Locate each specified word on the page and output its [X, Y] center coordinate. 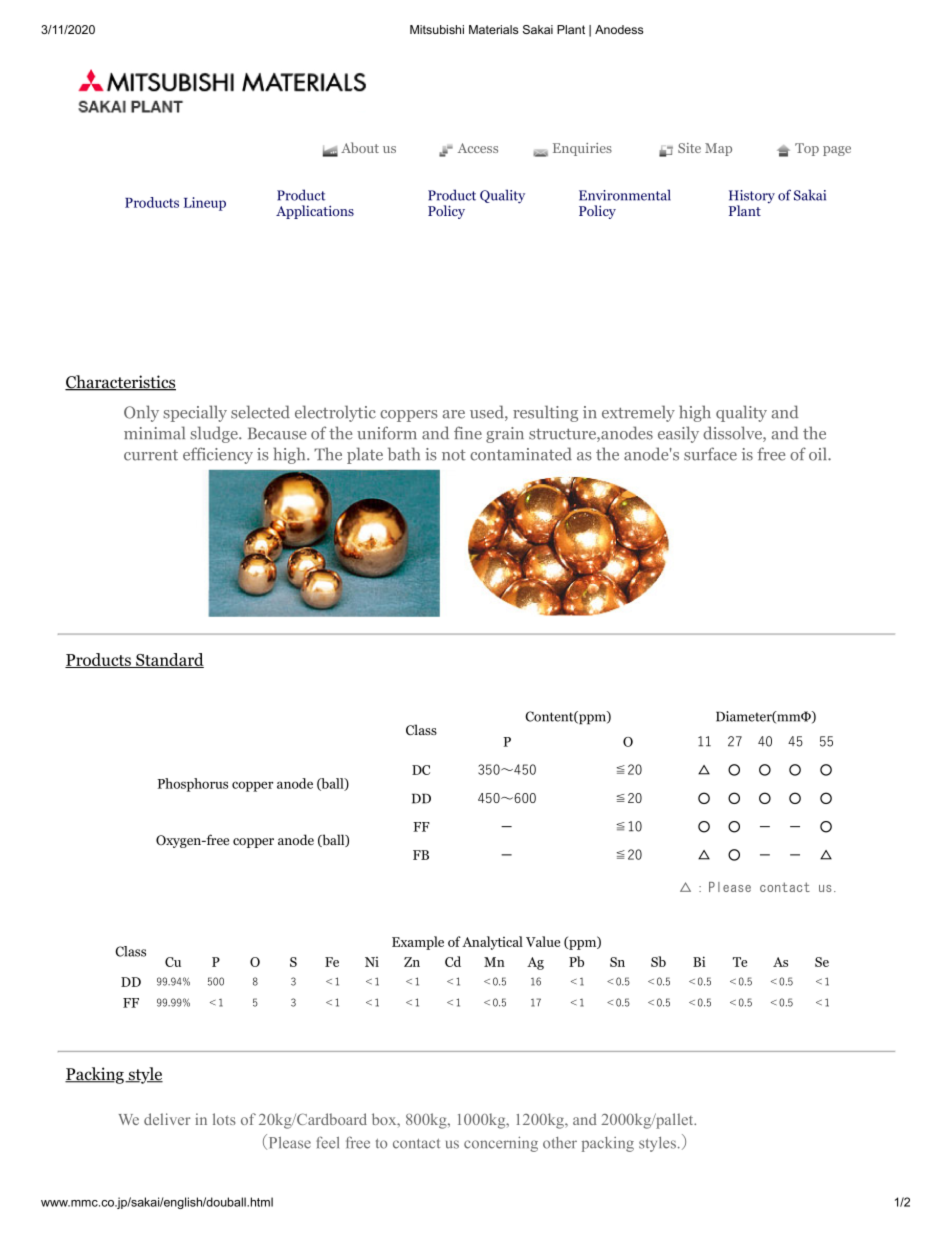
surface [710, 454]
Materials [493, 29]
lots [224, 1119]
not [454, 455]
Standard [169, 660]
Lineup [205, 204]
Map [718, 149]
